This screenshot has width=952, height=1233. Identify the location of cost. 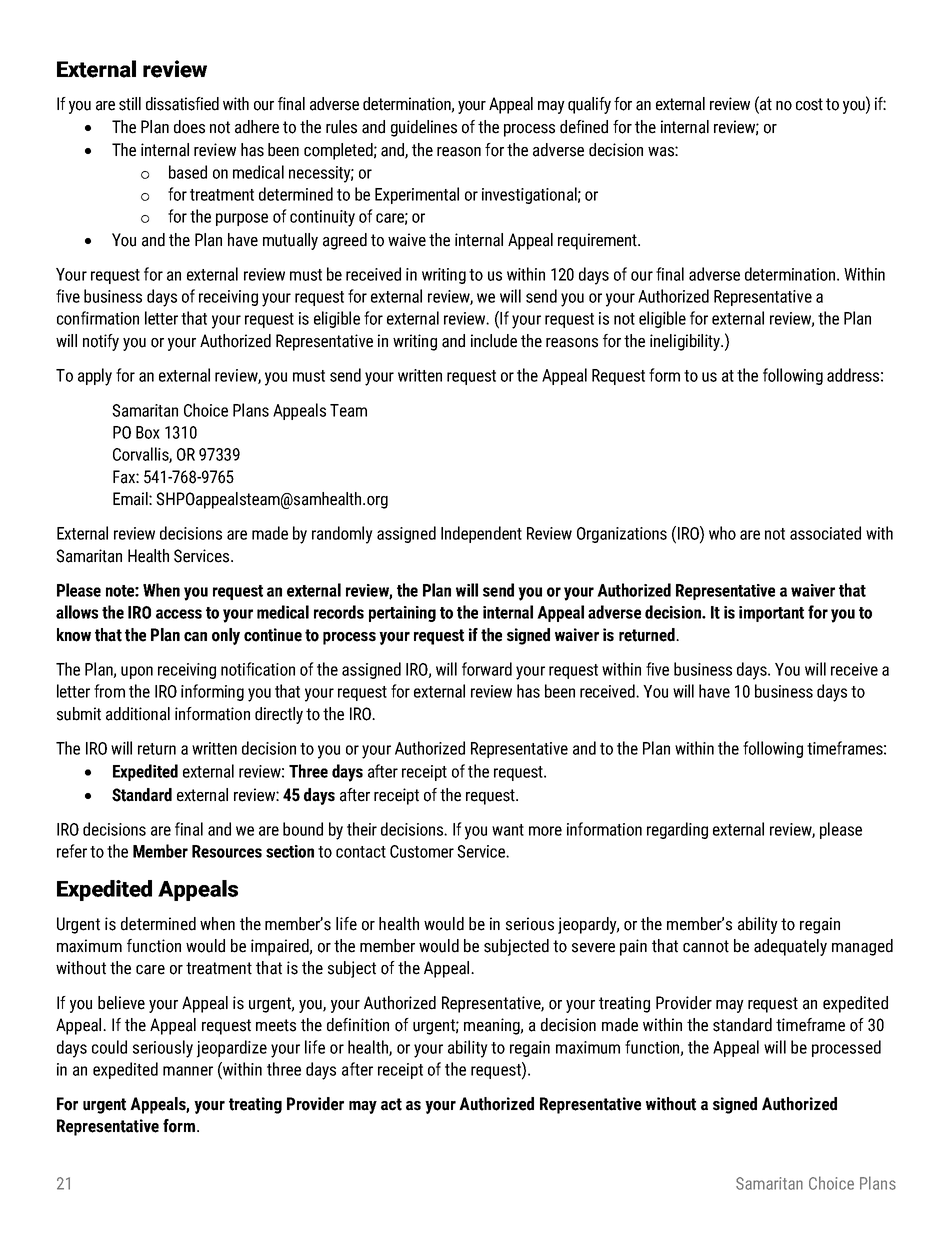
(809, 104).
